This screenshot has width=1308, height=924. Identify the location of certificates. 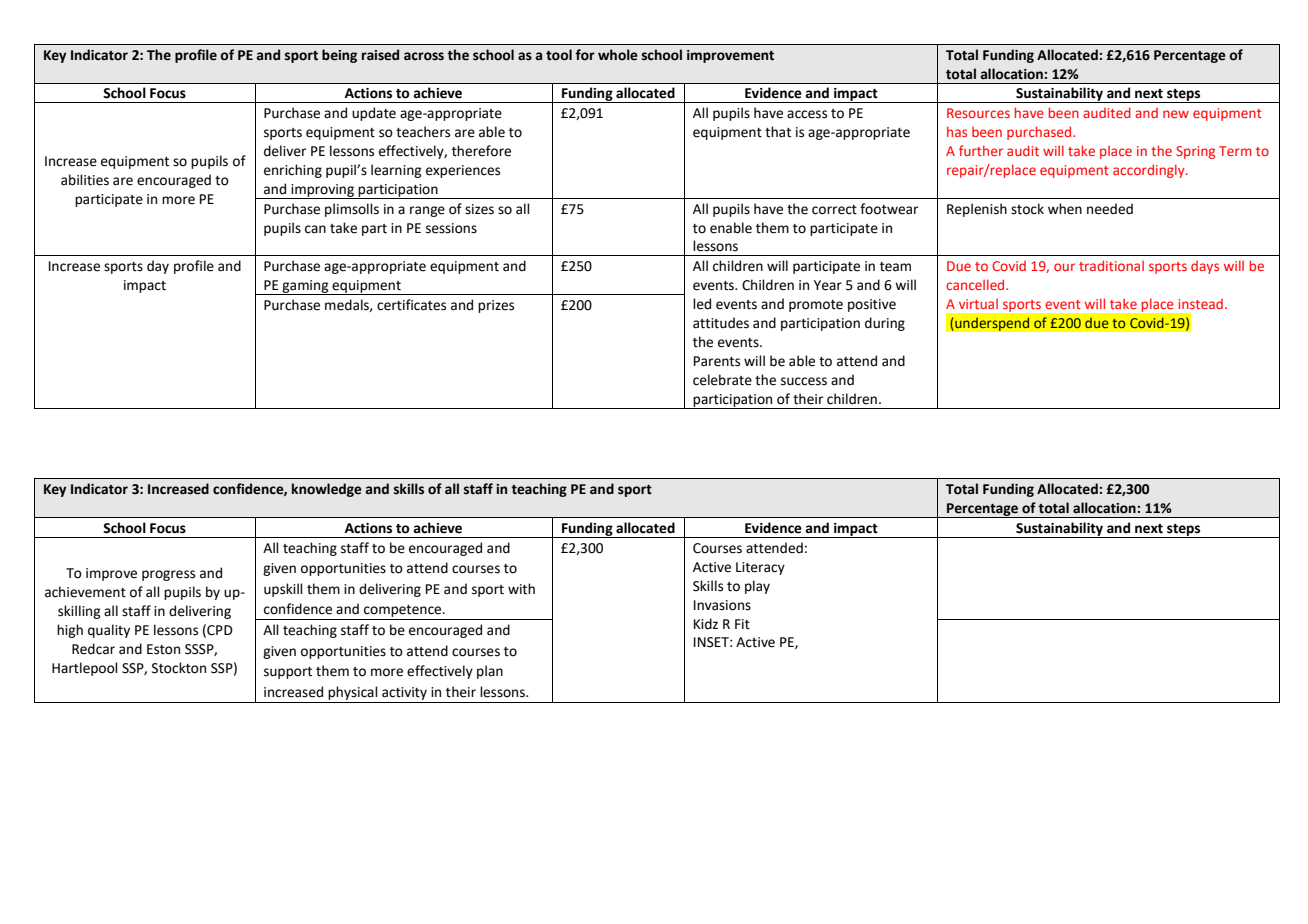
(411, 305).
